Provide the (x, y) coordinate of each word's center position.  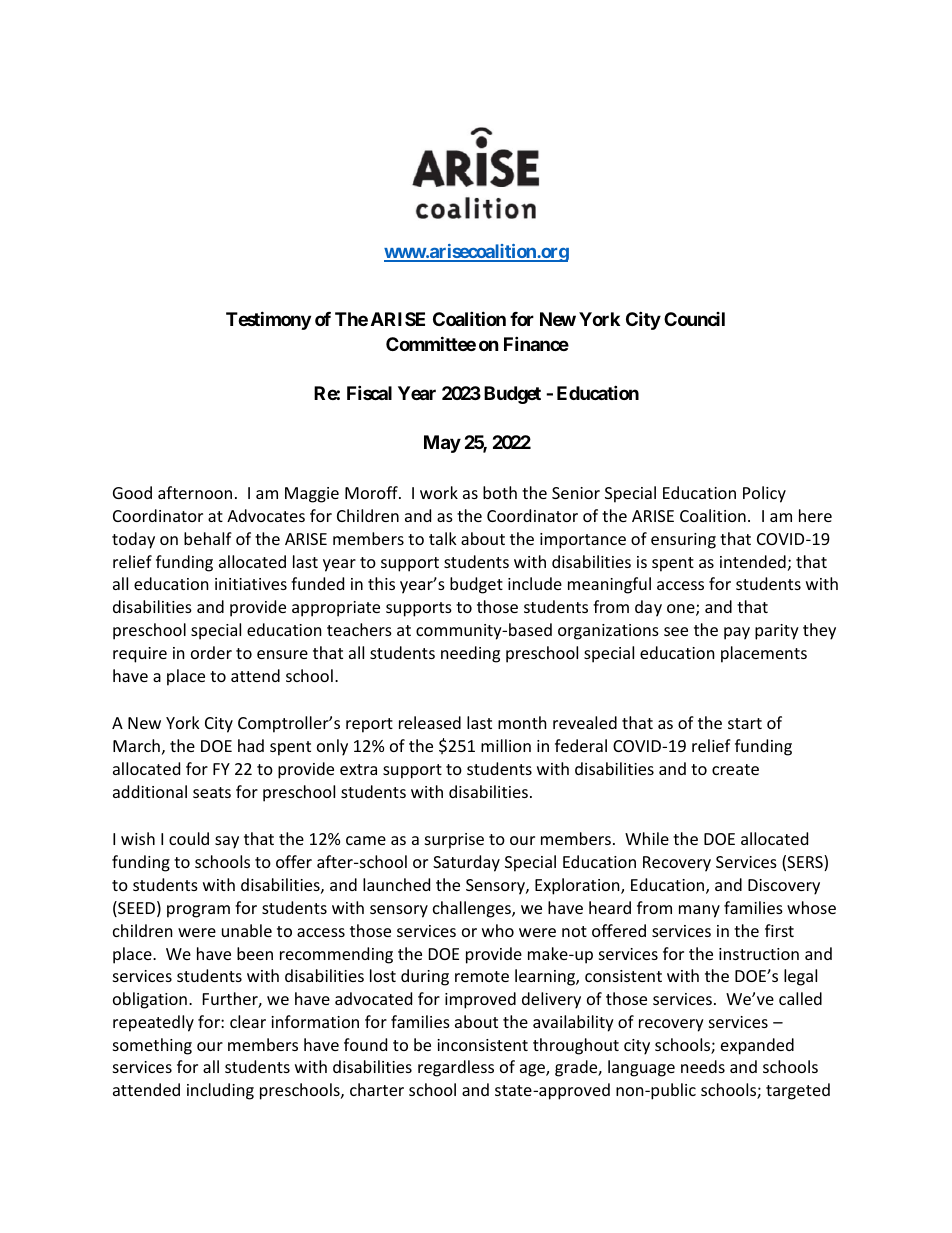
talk (443, 538)
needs (703, 1066)
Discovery (784, 887)
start (745, 723)
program (198, 911)
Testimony (268, 320)
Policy (764, 494)
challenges (473, 909)
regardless (456, 1068)
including (220, 1091)
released (430, 722)
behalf (208, 538)
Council (694, 319)
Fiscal (369, 392)
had (251, 745)
